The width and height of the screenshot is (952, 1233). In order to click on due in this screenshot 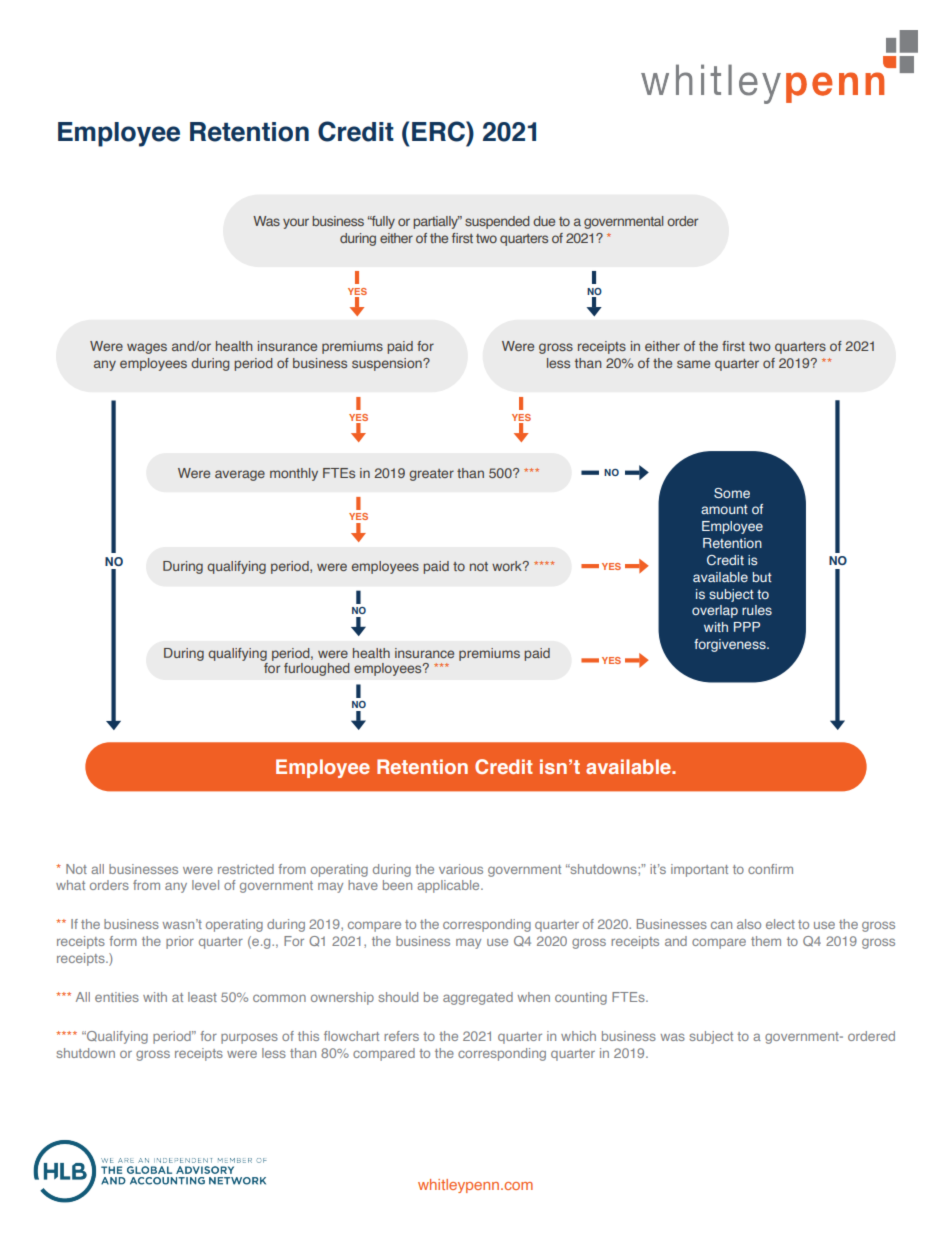, I will do `click(544, 221)`.
